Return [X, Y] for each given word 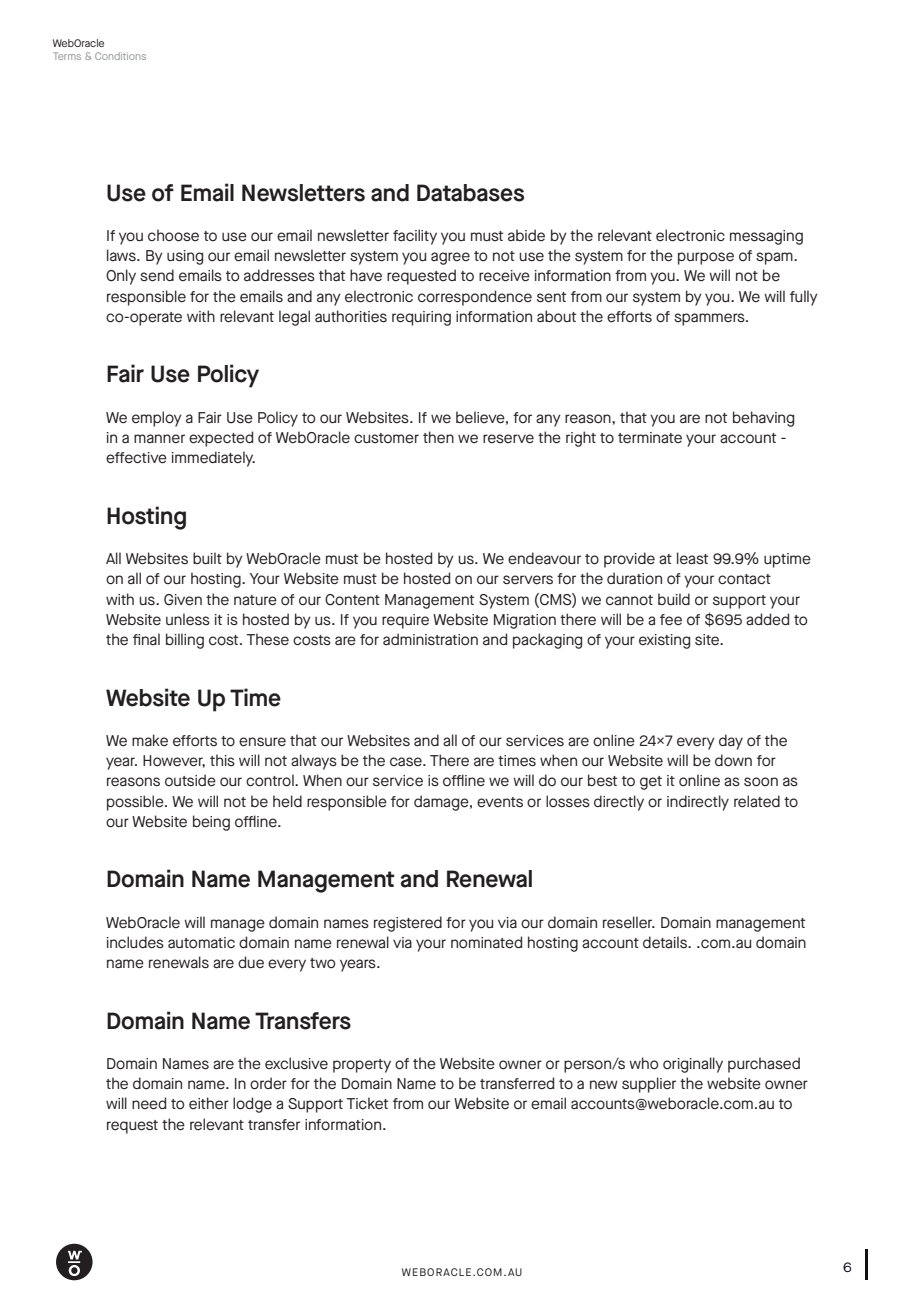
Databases [470, 193]
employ [157, 419]
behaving [763, 419]
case [407, 761]
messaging [766, 237]
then [438, 437]
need [149, 1103]
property [362, 1066]
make [150, 740]
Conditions [120, 56]
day [731, 742]
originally [693, 1065]
